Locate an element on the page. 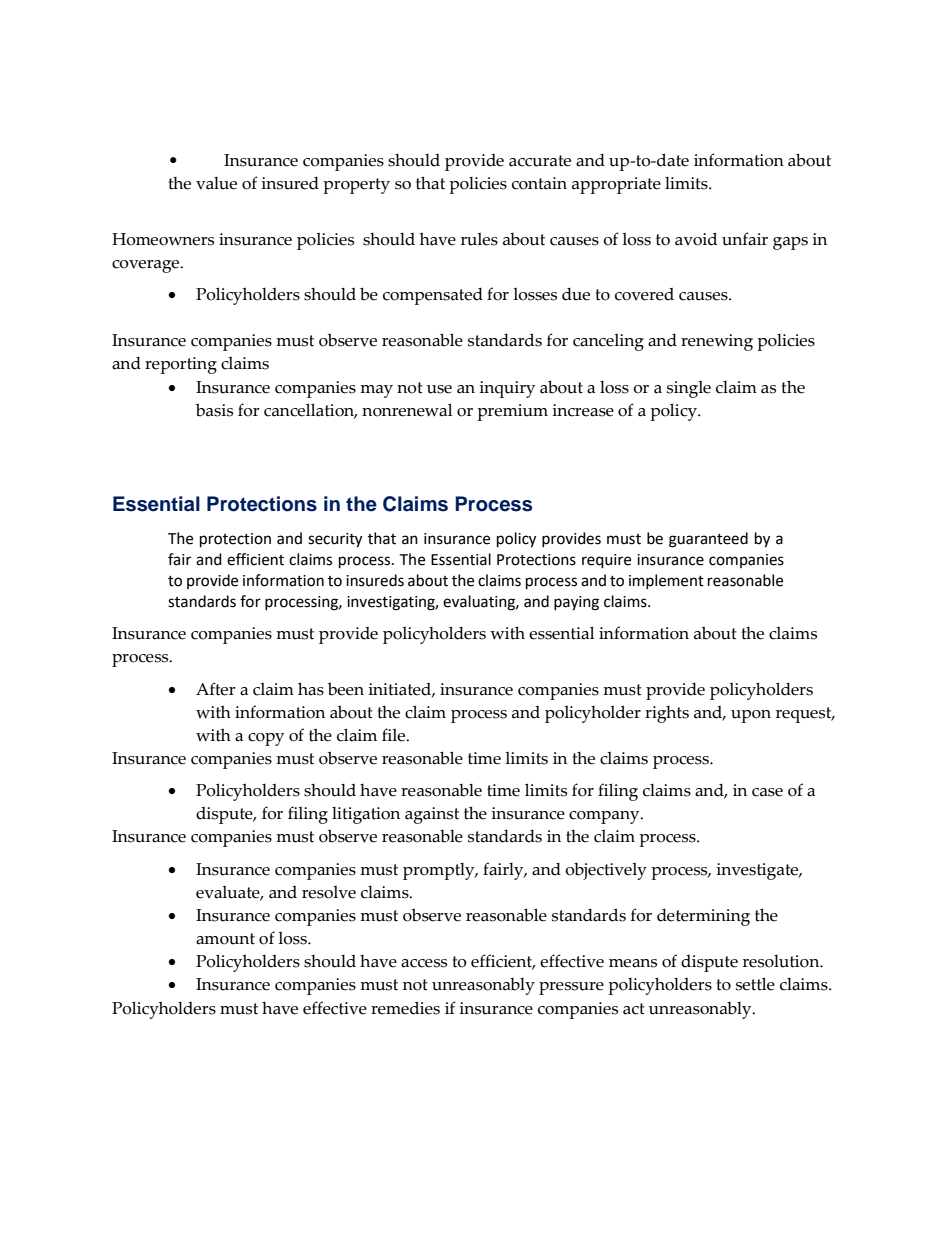 Image resolution: width=952 pixels, height=1233 pixels. file is located at coordinates (394, 735).
